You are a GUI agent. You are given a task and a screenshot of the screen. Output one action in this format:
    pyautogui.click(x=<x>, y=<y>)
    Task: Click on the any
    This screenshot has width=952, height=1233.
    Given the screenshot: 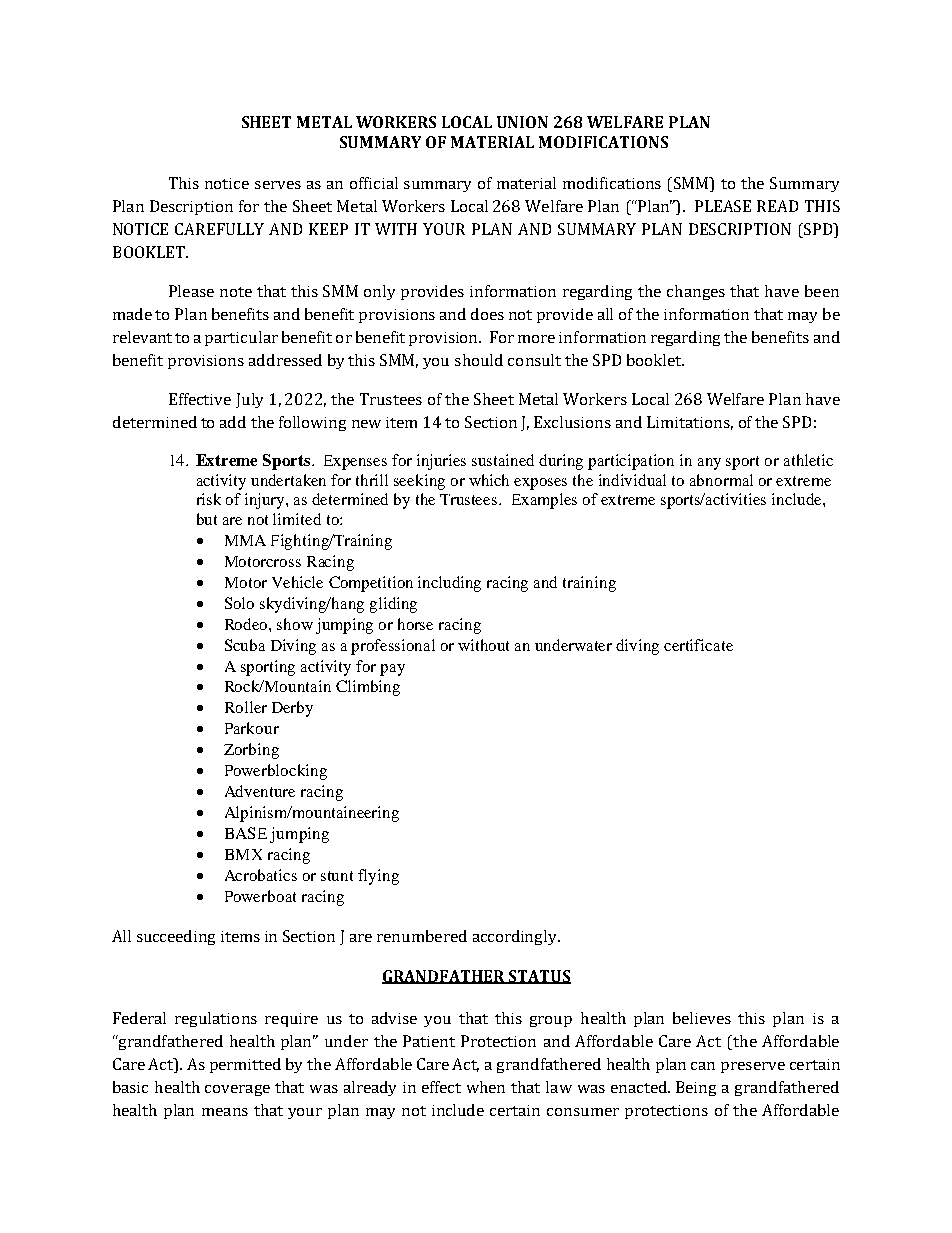 What is the action you would take?
    pyautogui.click(x=709, y=464)
